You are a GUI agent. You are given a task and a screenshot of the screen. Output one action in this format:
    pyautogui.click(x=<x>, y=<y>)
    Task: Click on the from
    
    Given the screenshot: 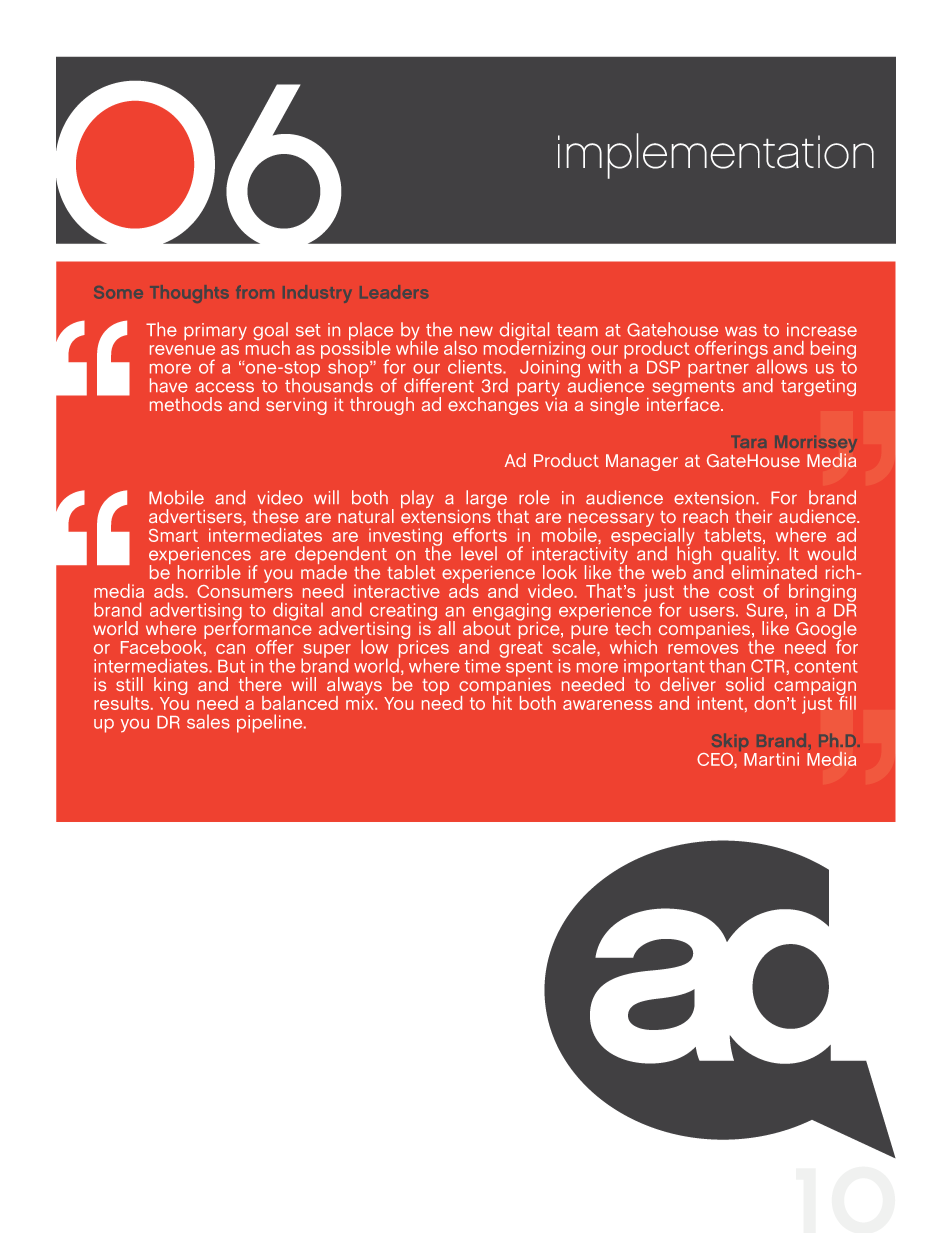 What is the action you would take?
    pyautogui.click(x=255, y=292)
